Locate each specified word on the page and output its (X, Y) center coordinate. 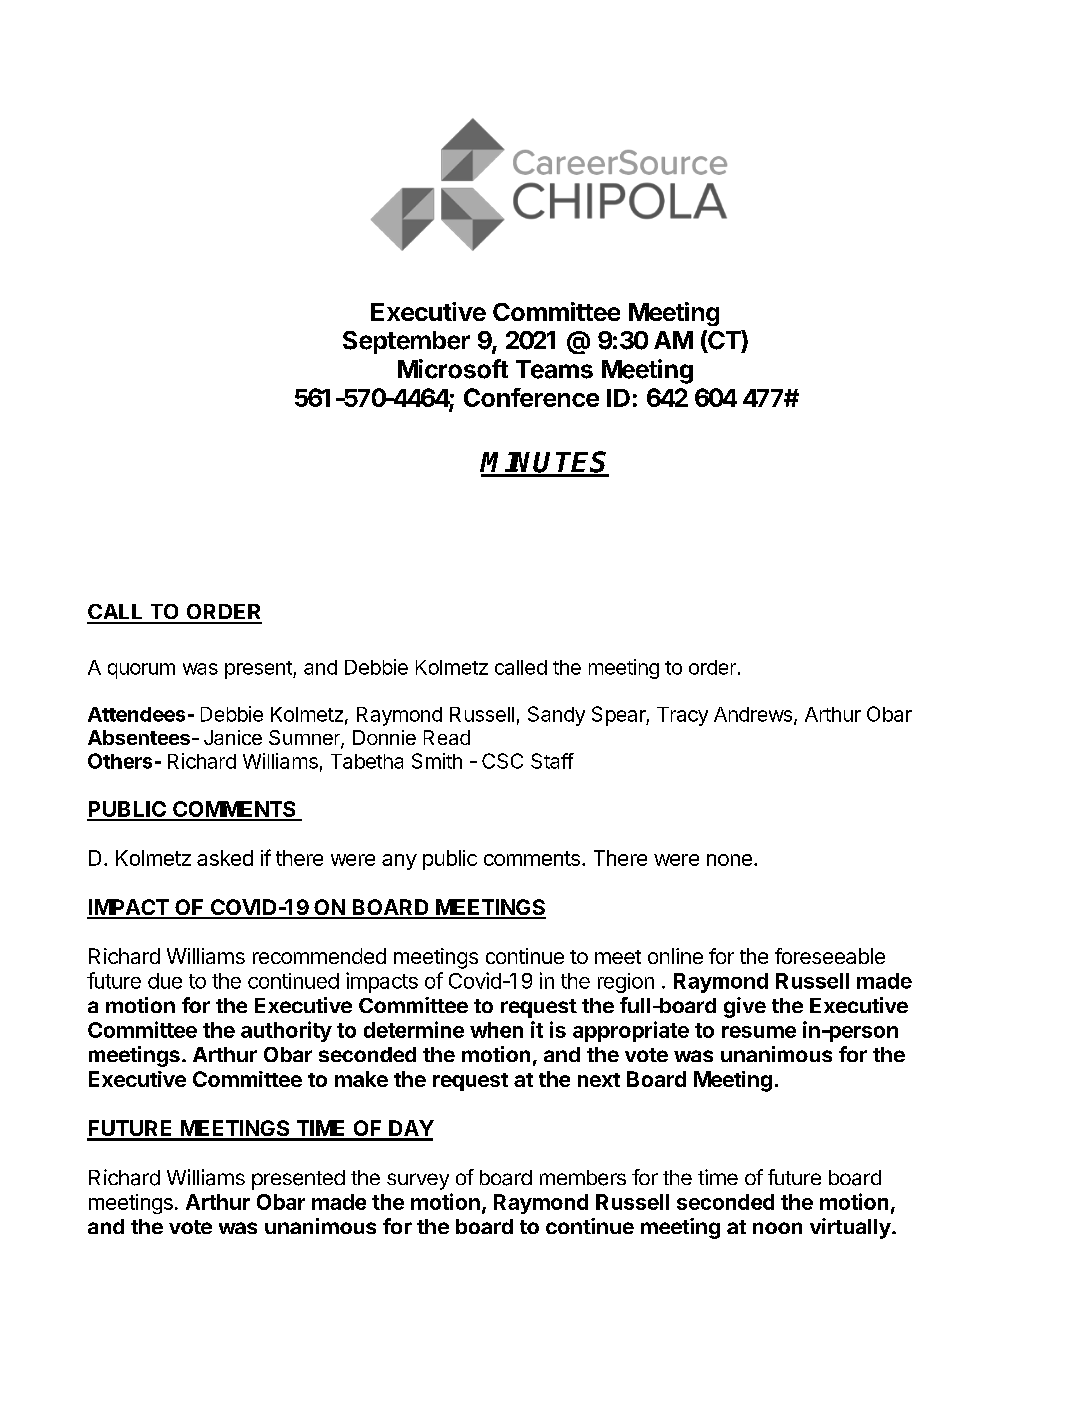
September (406, 342)
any (399, 862)
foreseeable (830, 956)
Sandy (556, 716)
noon (777, 1228)
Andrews (754, 715)
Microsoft (453, 369)
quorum (141, 671)
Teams (554, 369)
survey (418, 1181)
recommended (319, 956)
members (583, 1178)
